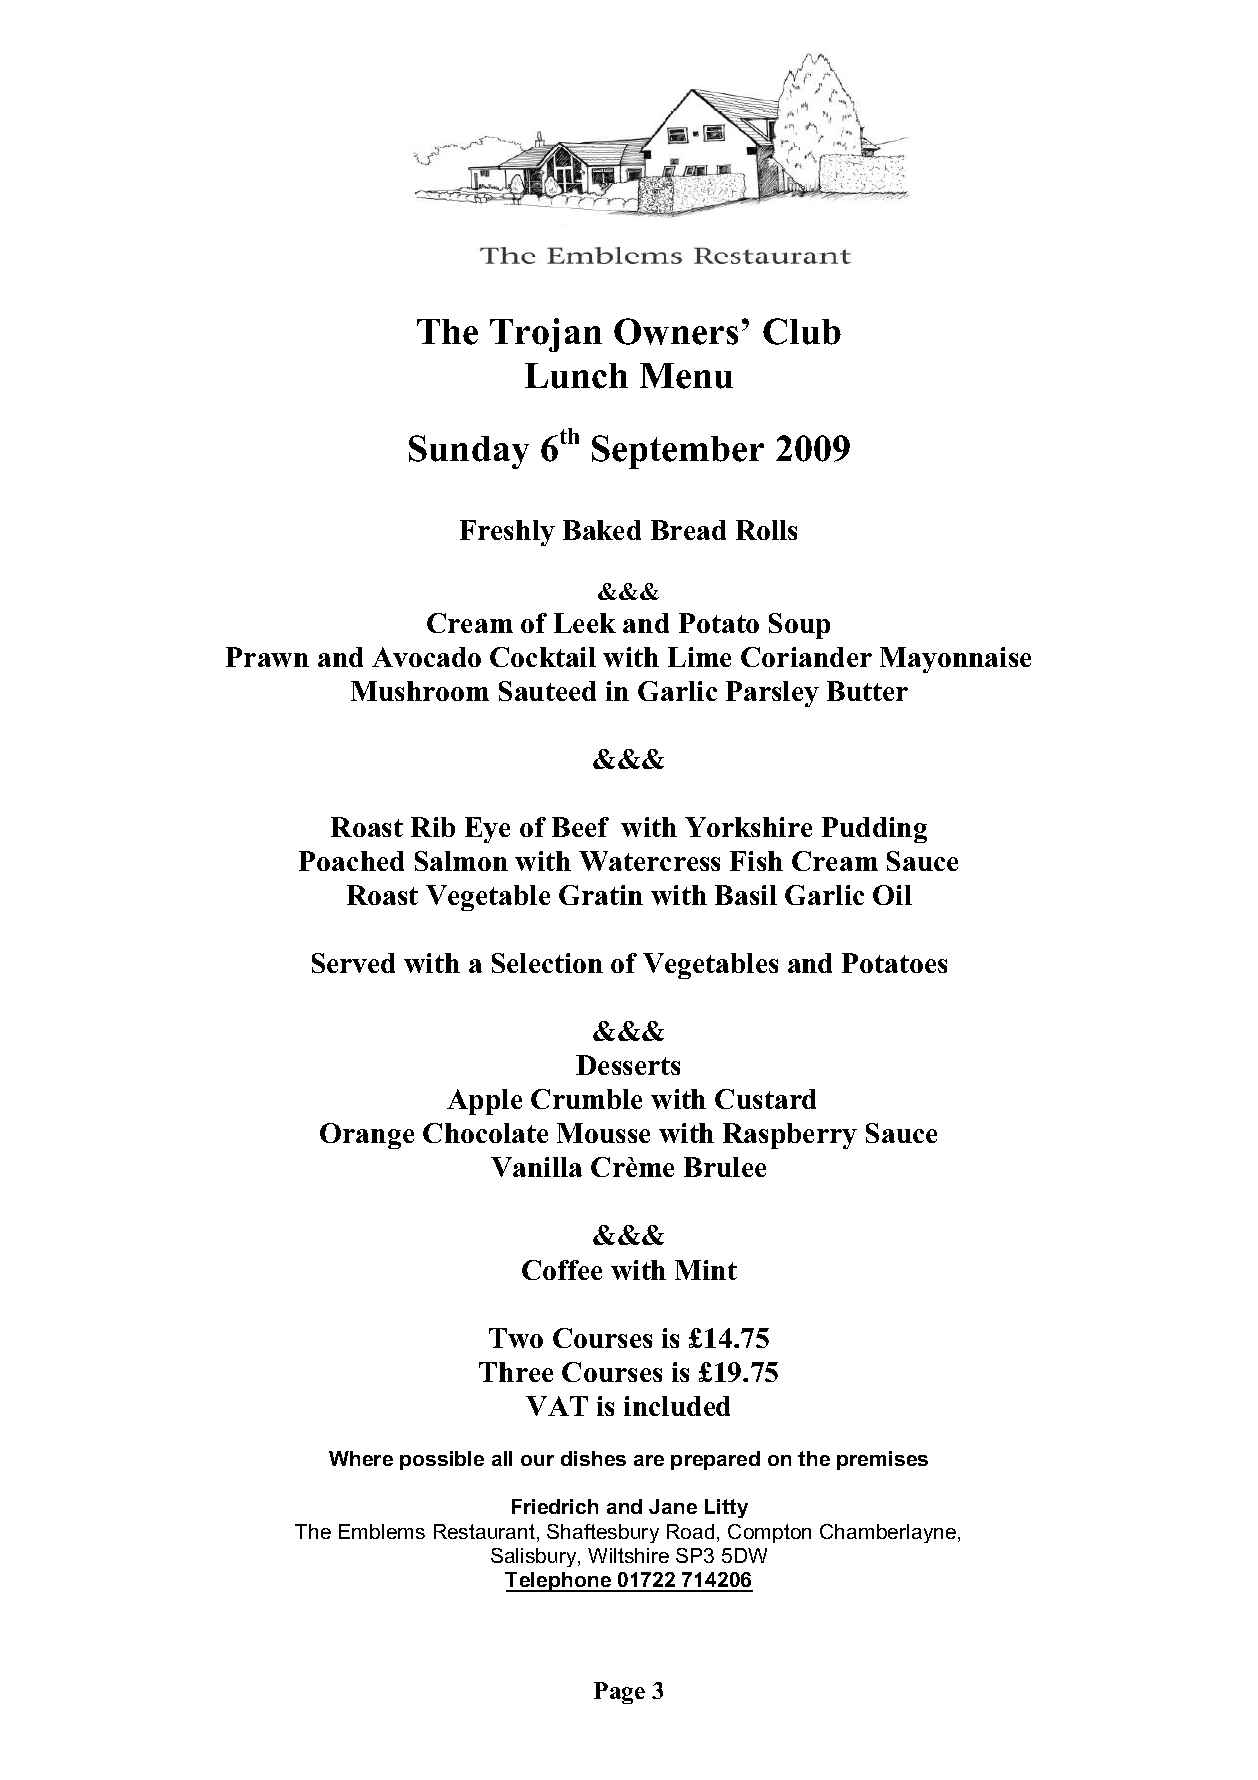 This screenshot has width=1258, height=1780. What do you see at coordinates (576, 376) in the screenshot?
I see `Lunch` at bounding box center [576, 376].
